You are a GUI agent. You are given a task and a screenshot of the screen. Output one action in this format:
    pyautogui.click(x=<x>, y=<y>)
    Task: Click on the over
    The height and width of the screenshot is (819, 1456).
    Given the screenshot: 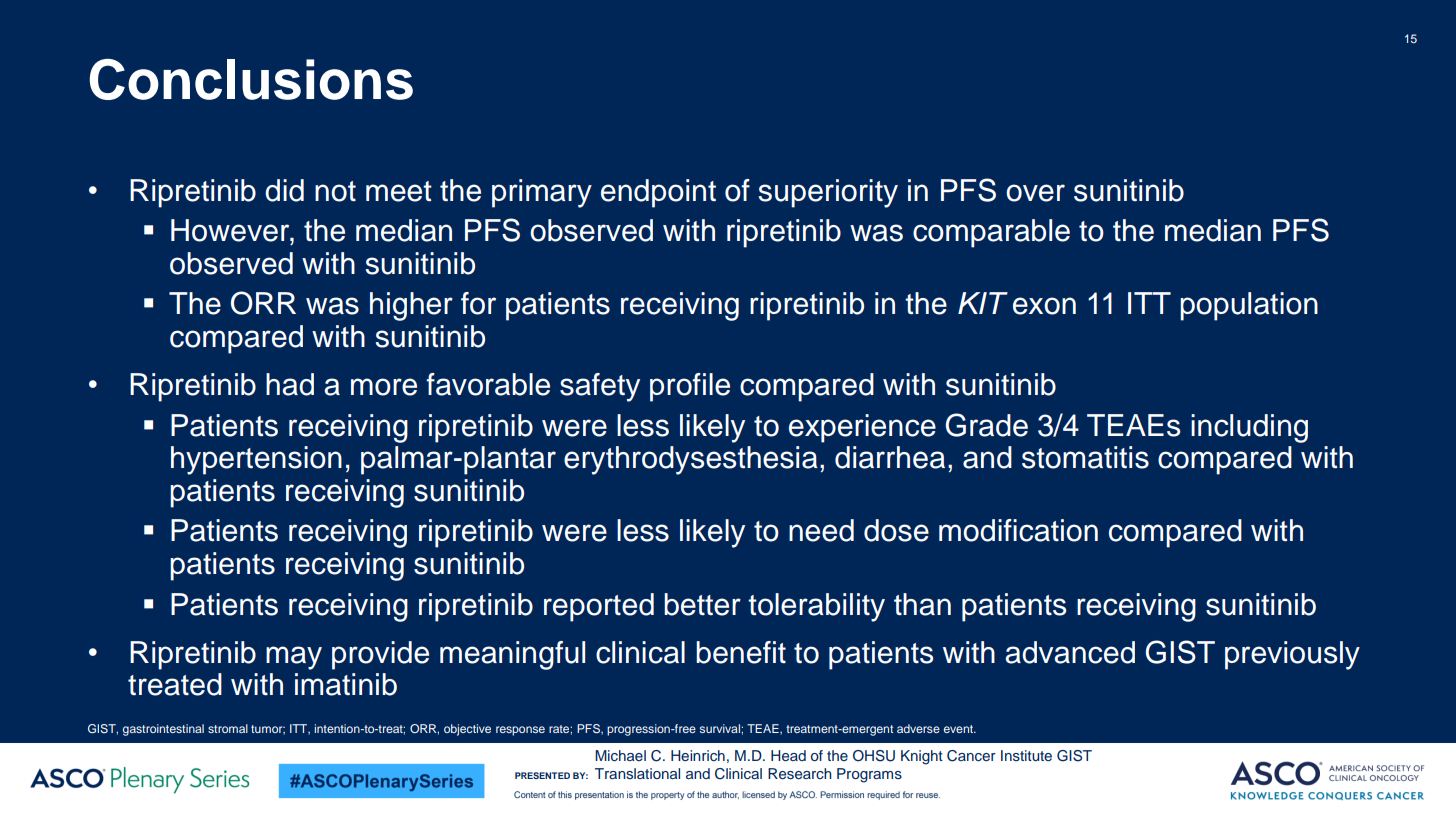 What is the action you would take?
    pyautogui.click(x=1035, y=193)
